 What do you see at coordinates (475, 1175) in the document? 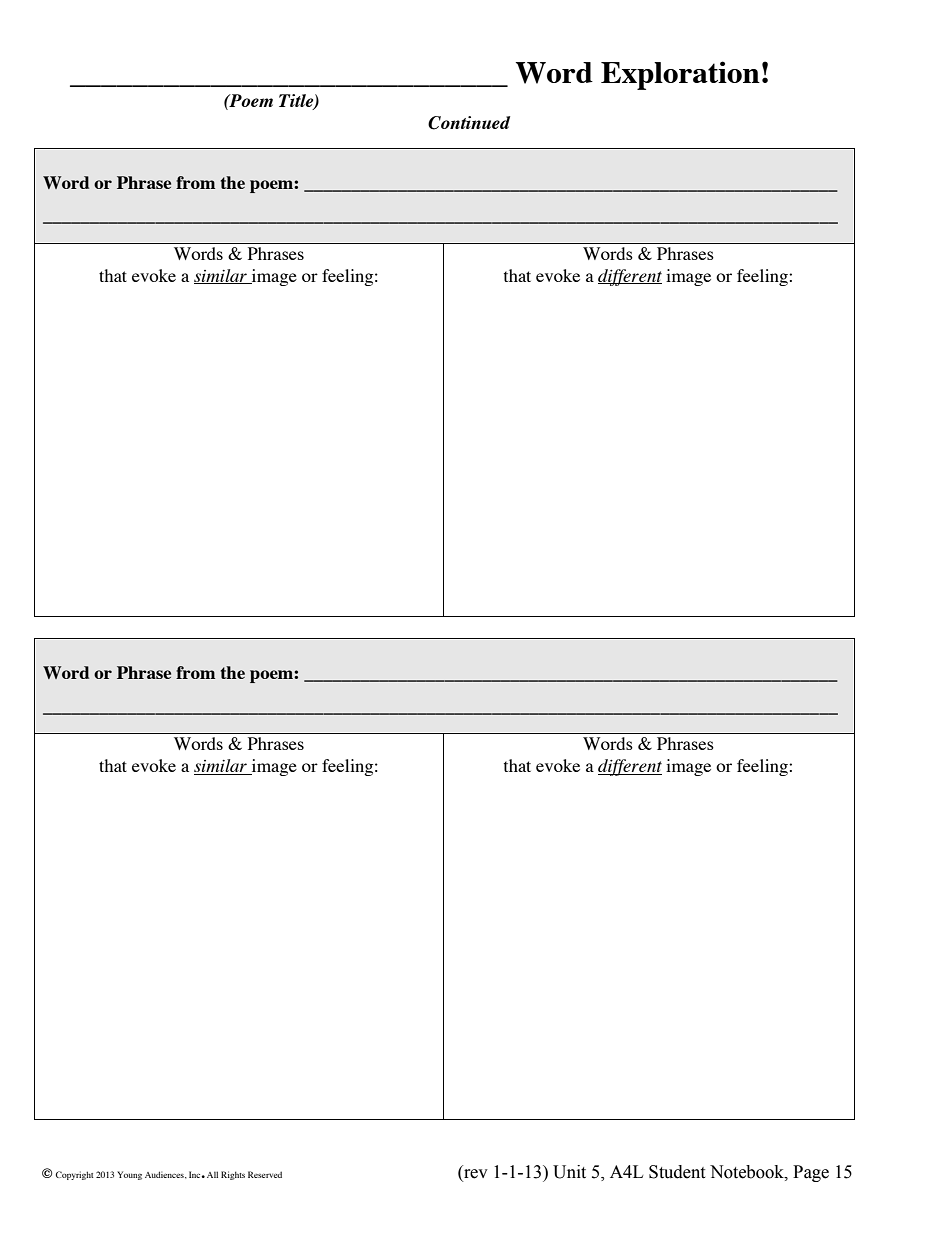
I see `rev` at bounding box center [475, 1175].
